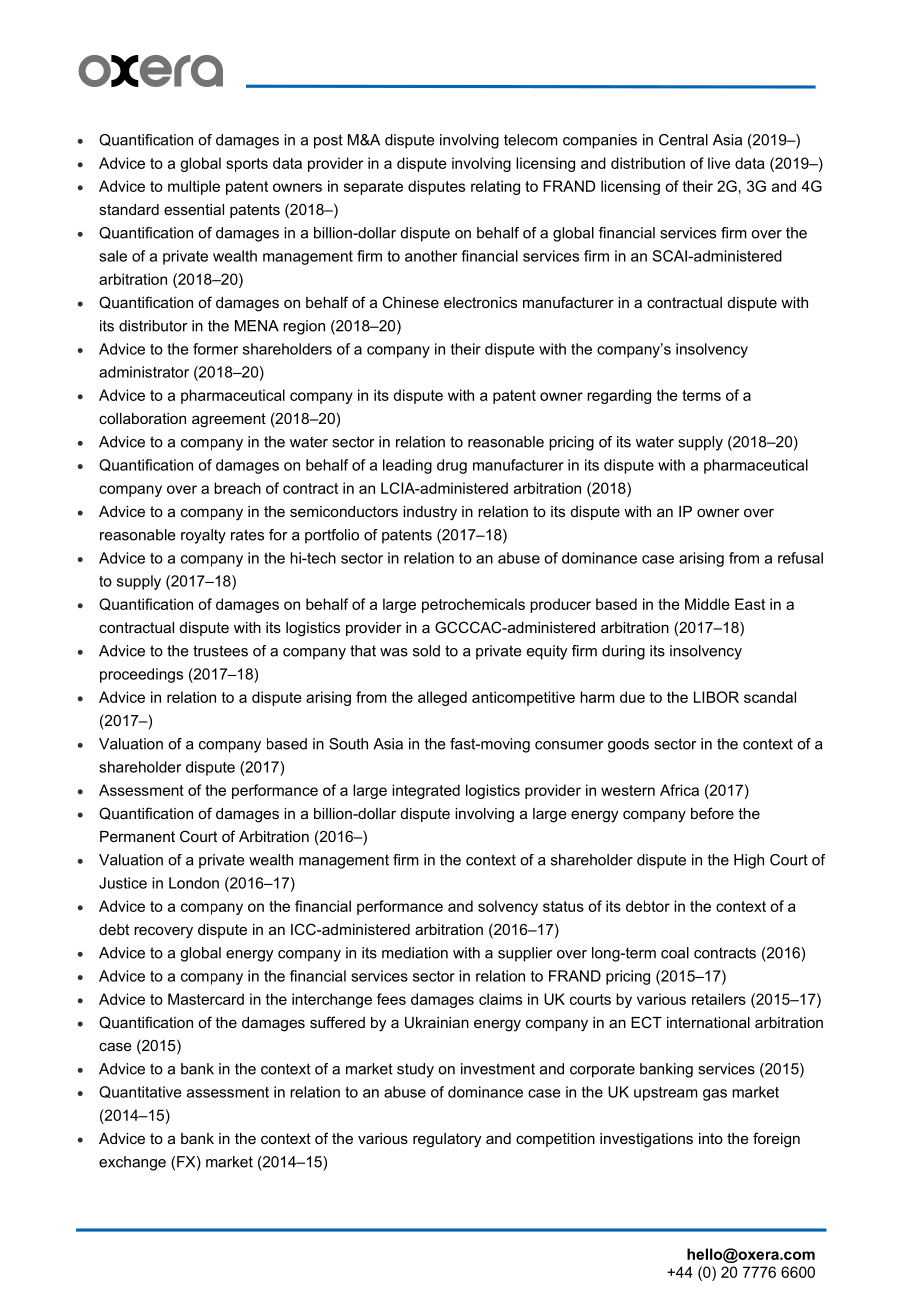 Image resolution: width=924 pixels, height=1308 pixels. Describe the element at coordinates (132, 1163) in the image. I see `exchange` at that location.
